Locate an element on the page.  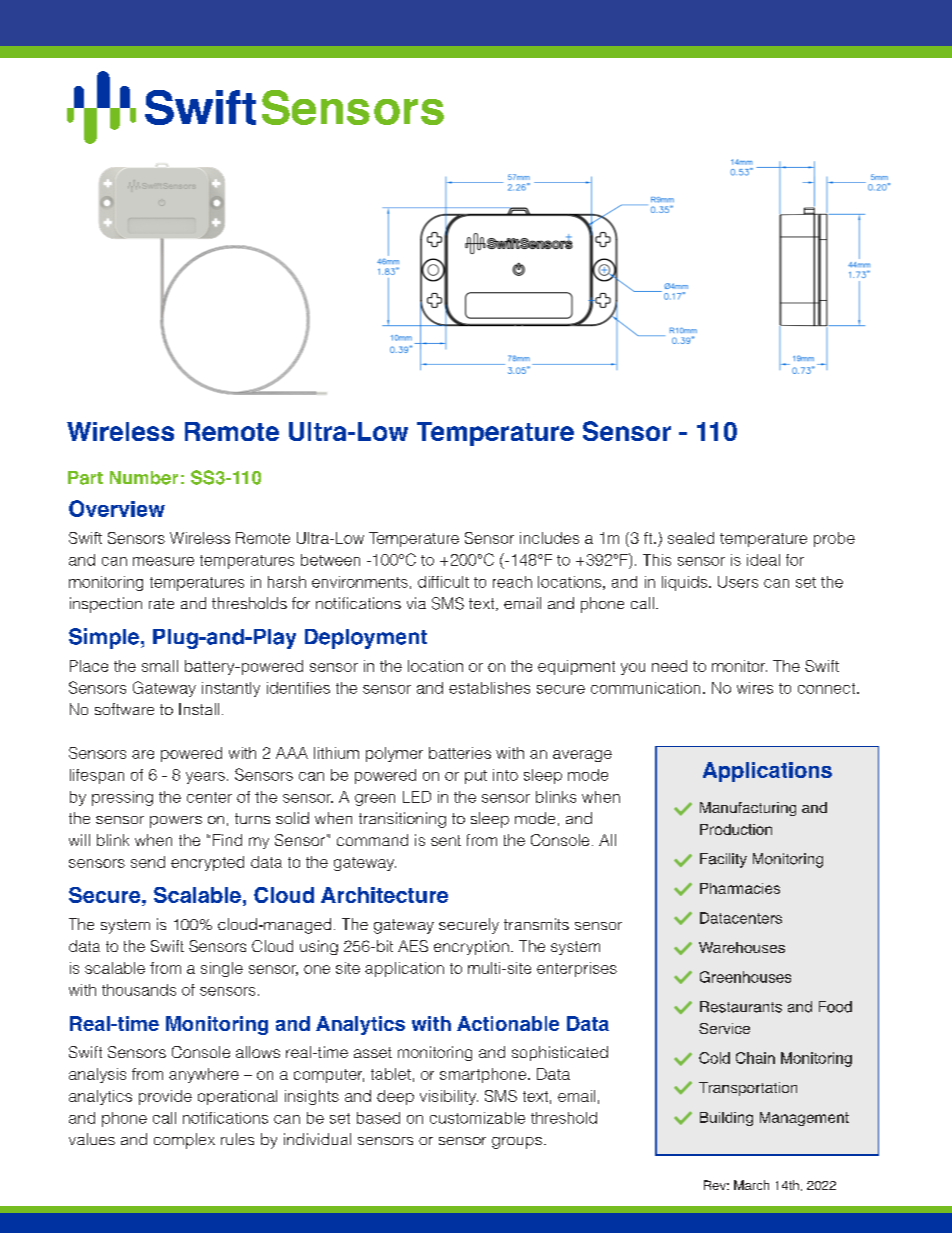
thousands is located at coordinates (139, 990).
